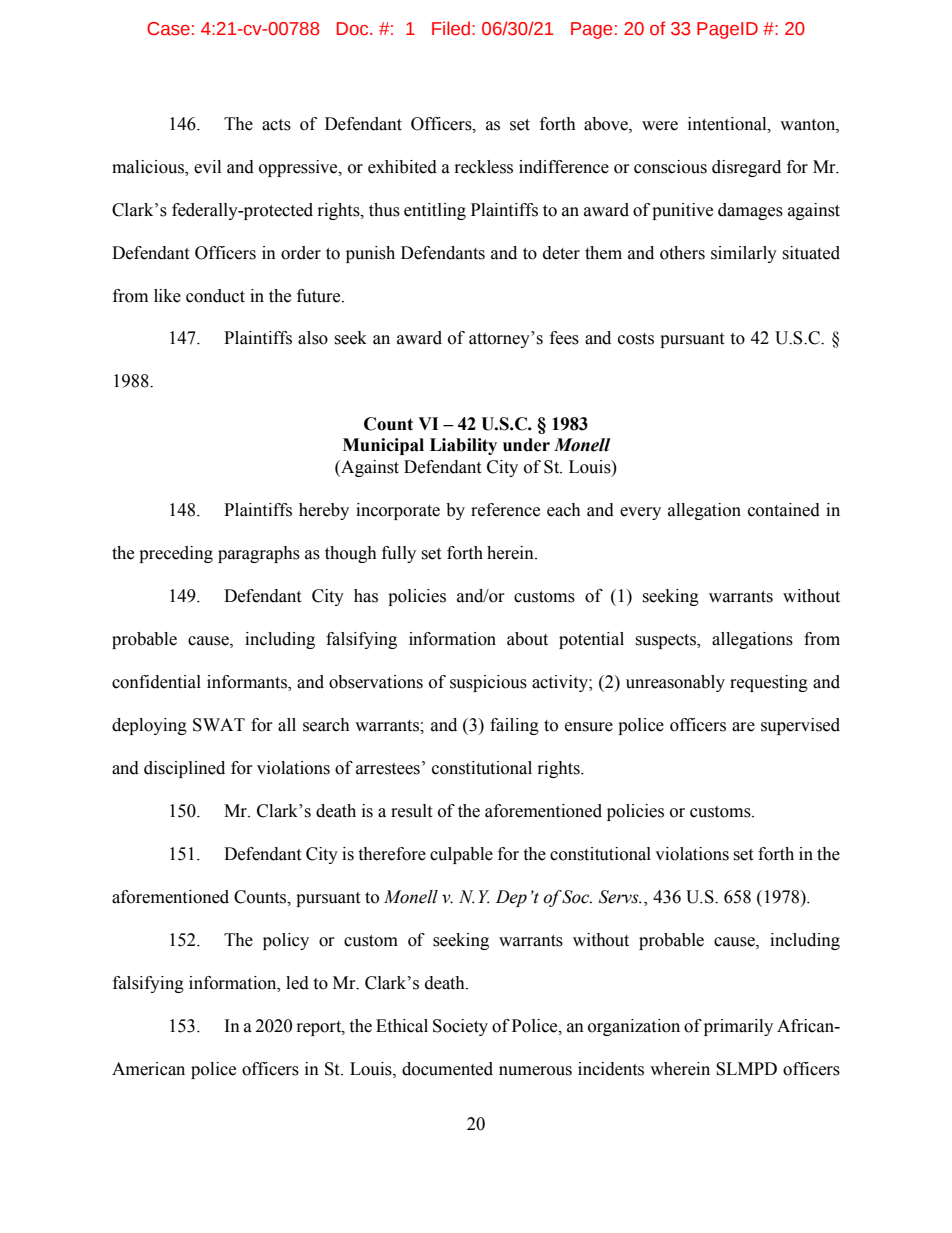  What do you see at coordinates (259, 554) in the screenshot?
I see `paragraphs` at bounding box center [259, 554].
